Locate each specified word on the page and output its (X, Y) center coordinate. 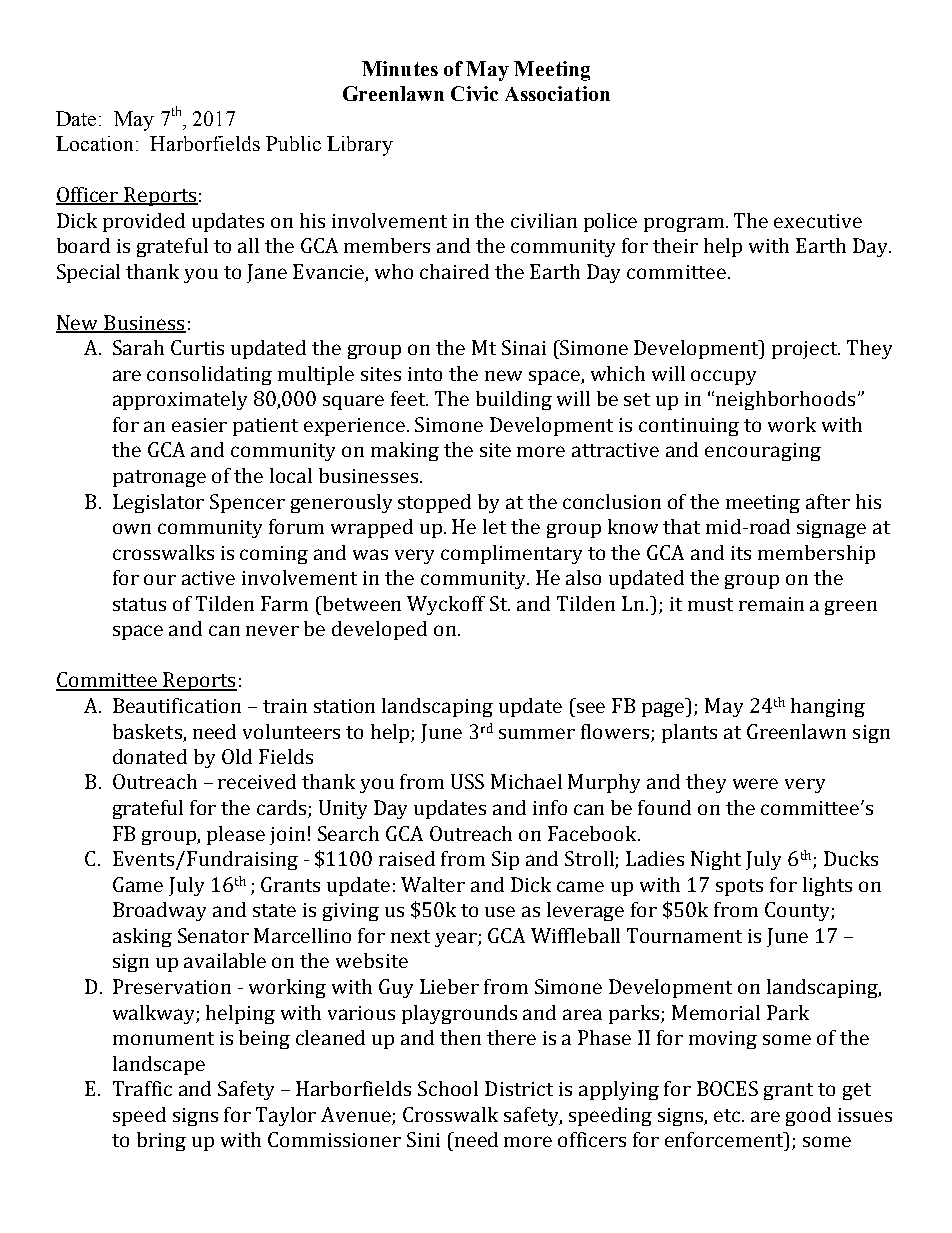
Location (94, 143)
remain (771, 604)
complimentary (511, 554)
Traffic (142, 1088)
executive (818, 221)
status (139, 604)
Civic (474, 93)
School (448, 1088)
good (808, 1116)
